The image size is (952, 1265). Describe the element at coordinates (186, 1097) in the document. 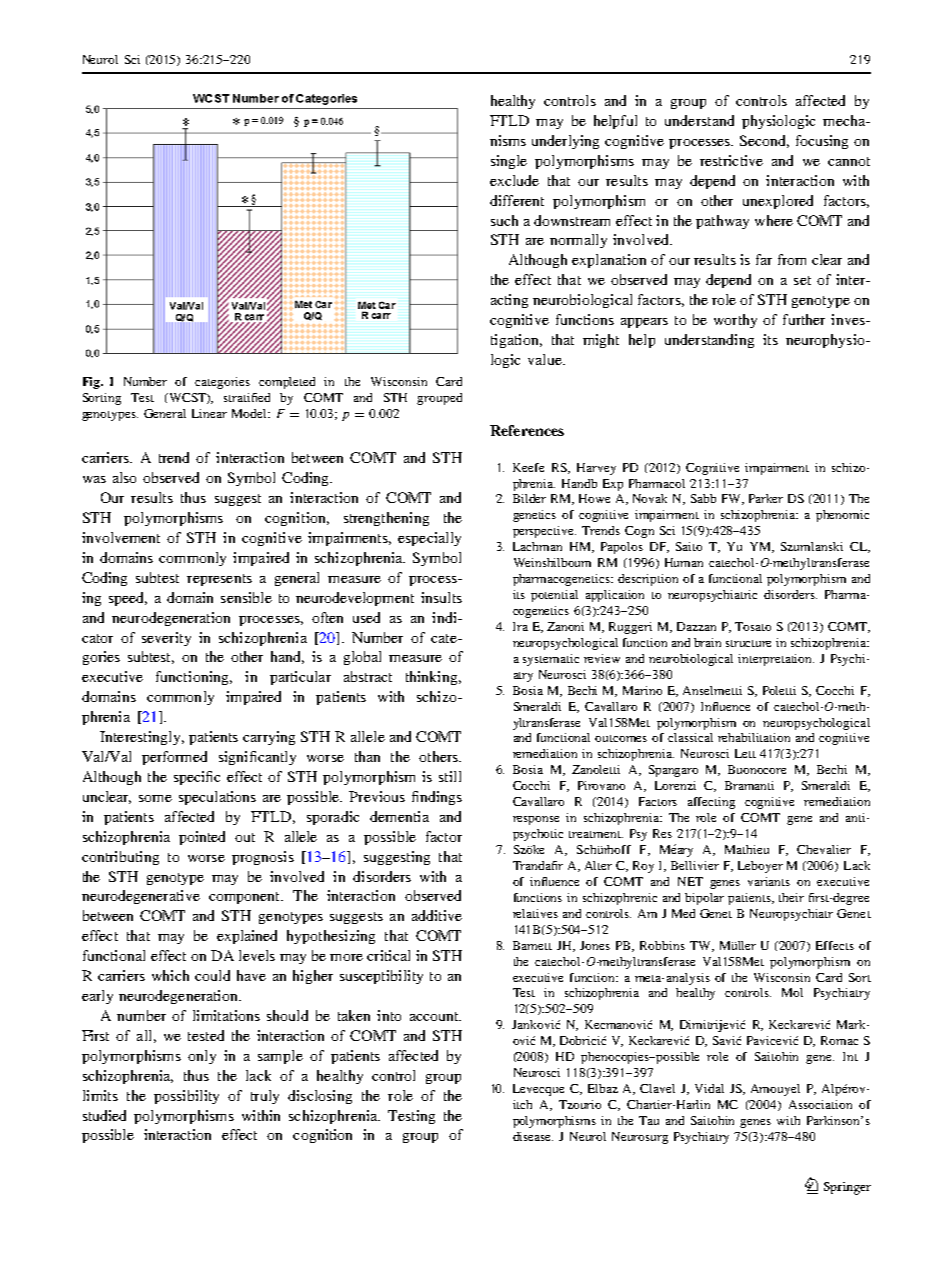

I see `possibility` at that location.
